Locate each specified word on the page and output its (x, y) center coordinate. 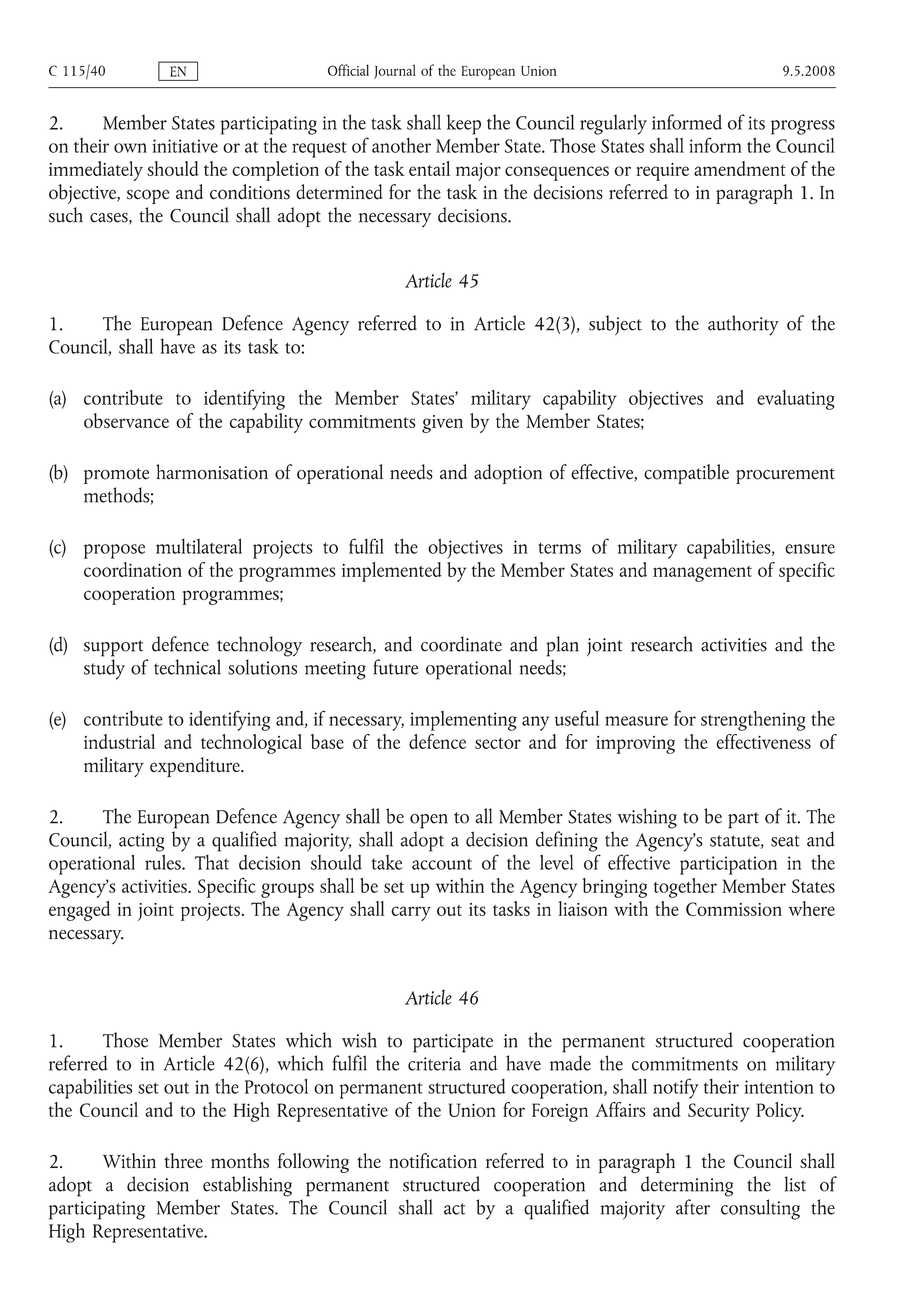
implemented (392, 572)
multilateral (199, 546)
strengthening (753, 721)
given (442, 424)
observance (126, 420)
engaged (79, 911)
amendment (740, 168)
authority (743, 325)
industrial (119, 741)
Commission (734, 909)
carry (411, 913)
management (702, 574)
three (183, 1160)
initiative (185, 146)
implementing (463, 721)
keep (464, 124)
